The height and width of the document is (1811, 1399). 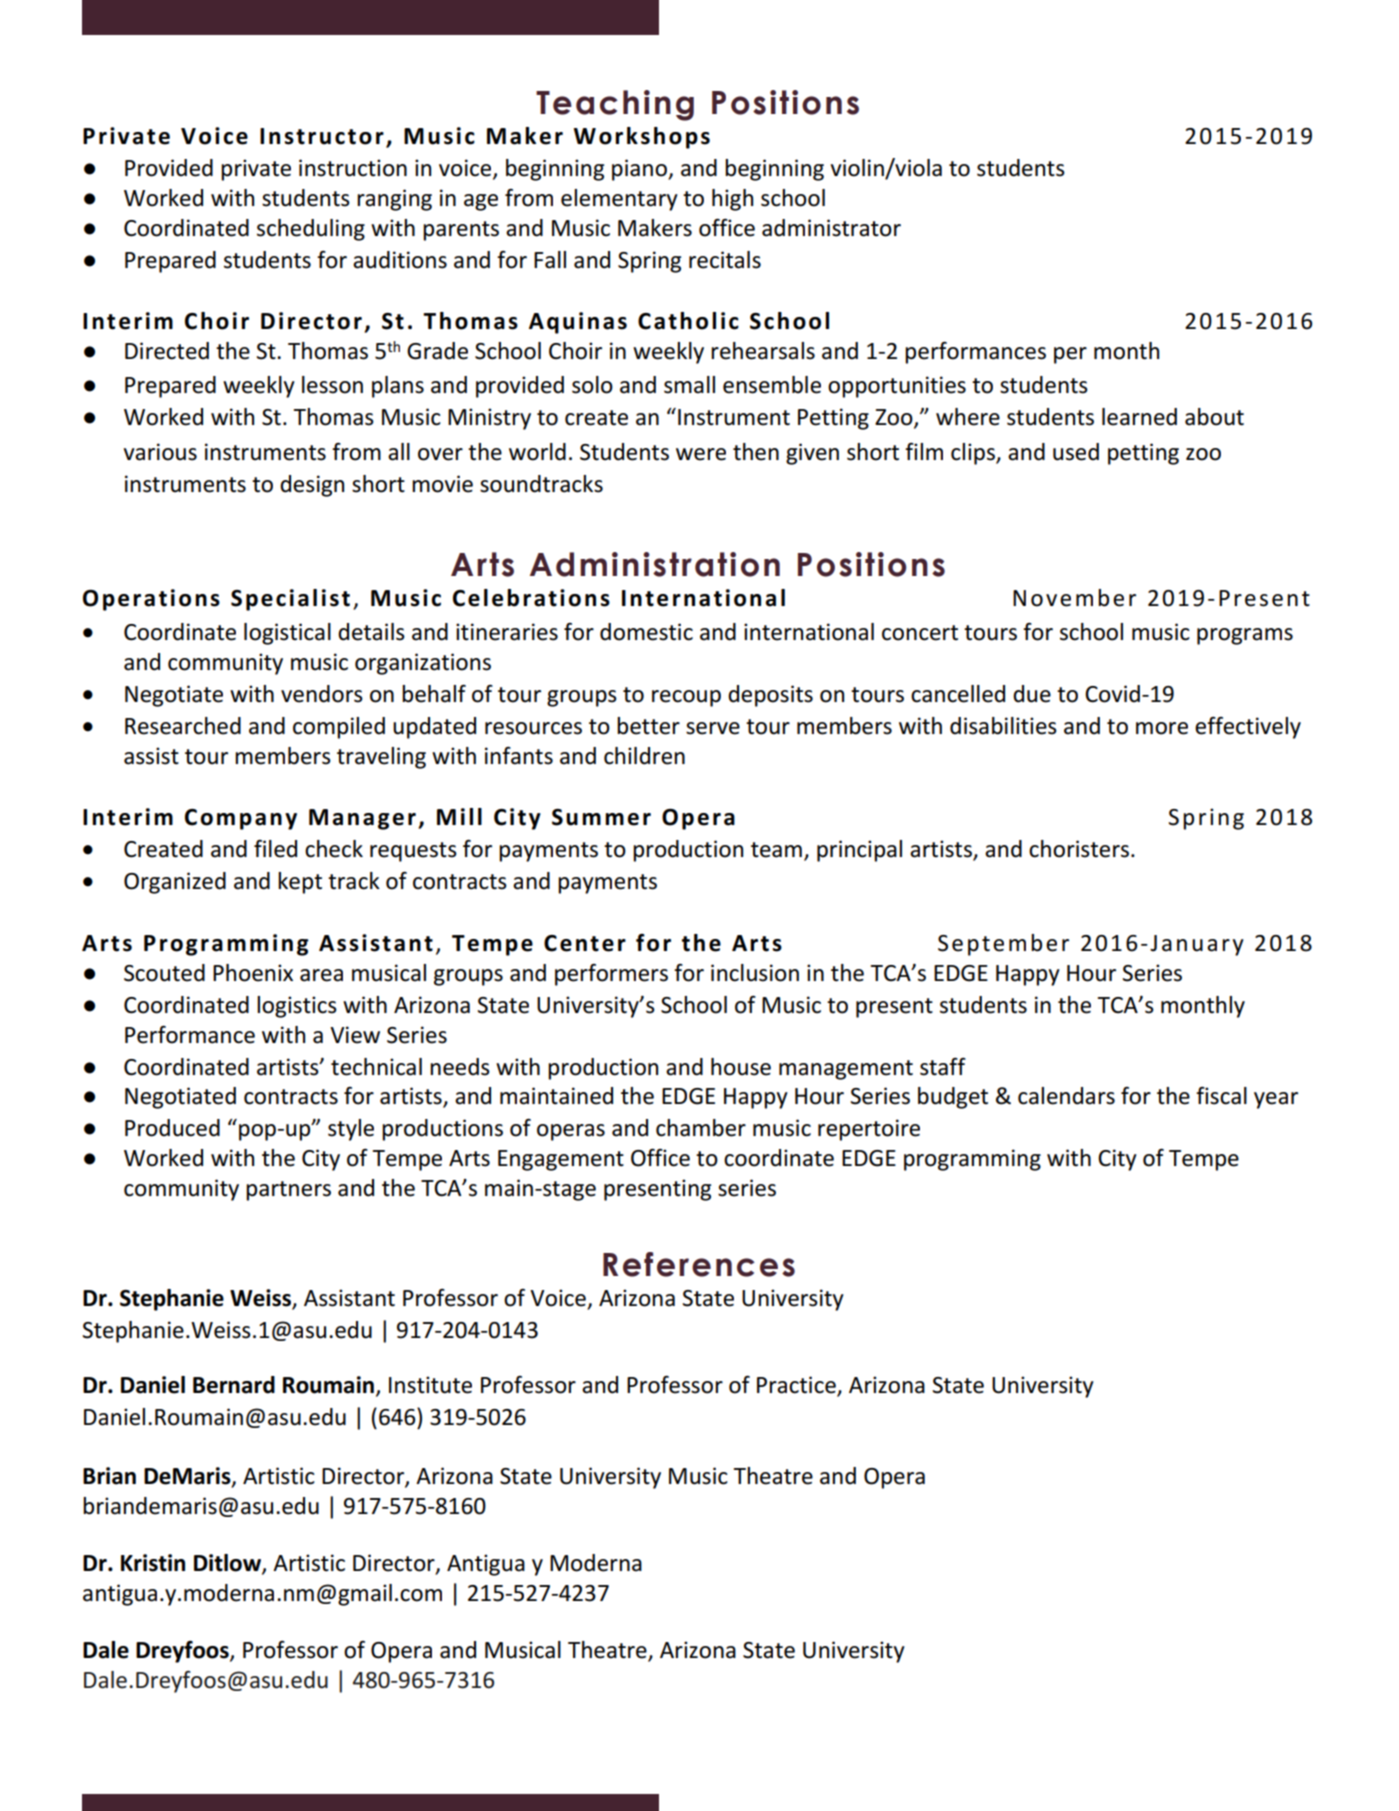 I want to click on Workshops, so click(x=642, y=138).
